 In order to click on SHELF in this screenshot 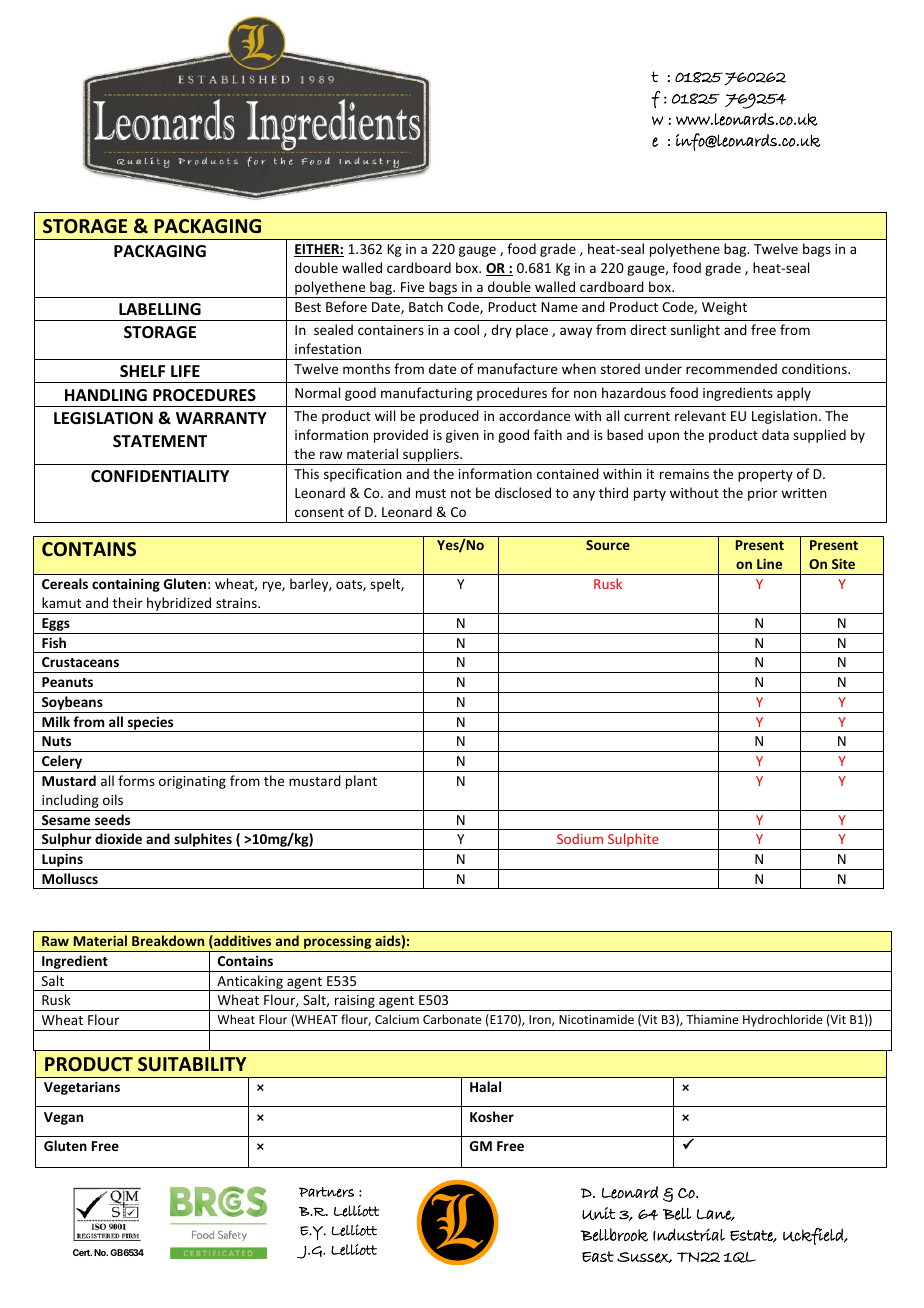, I will do `click(142, 371)`.
